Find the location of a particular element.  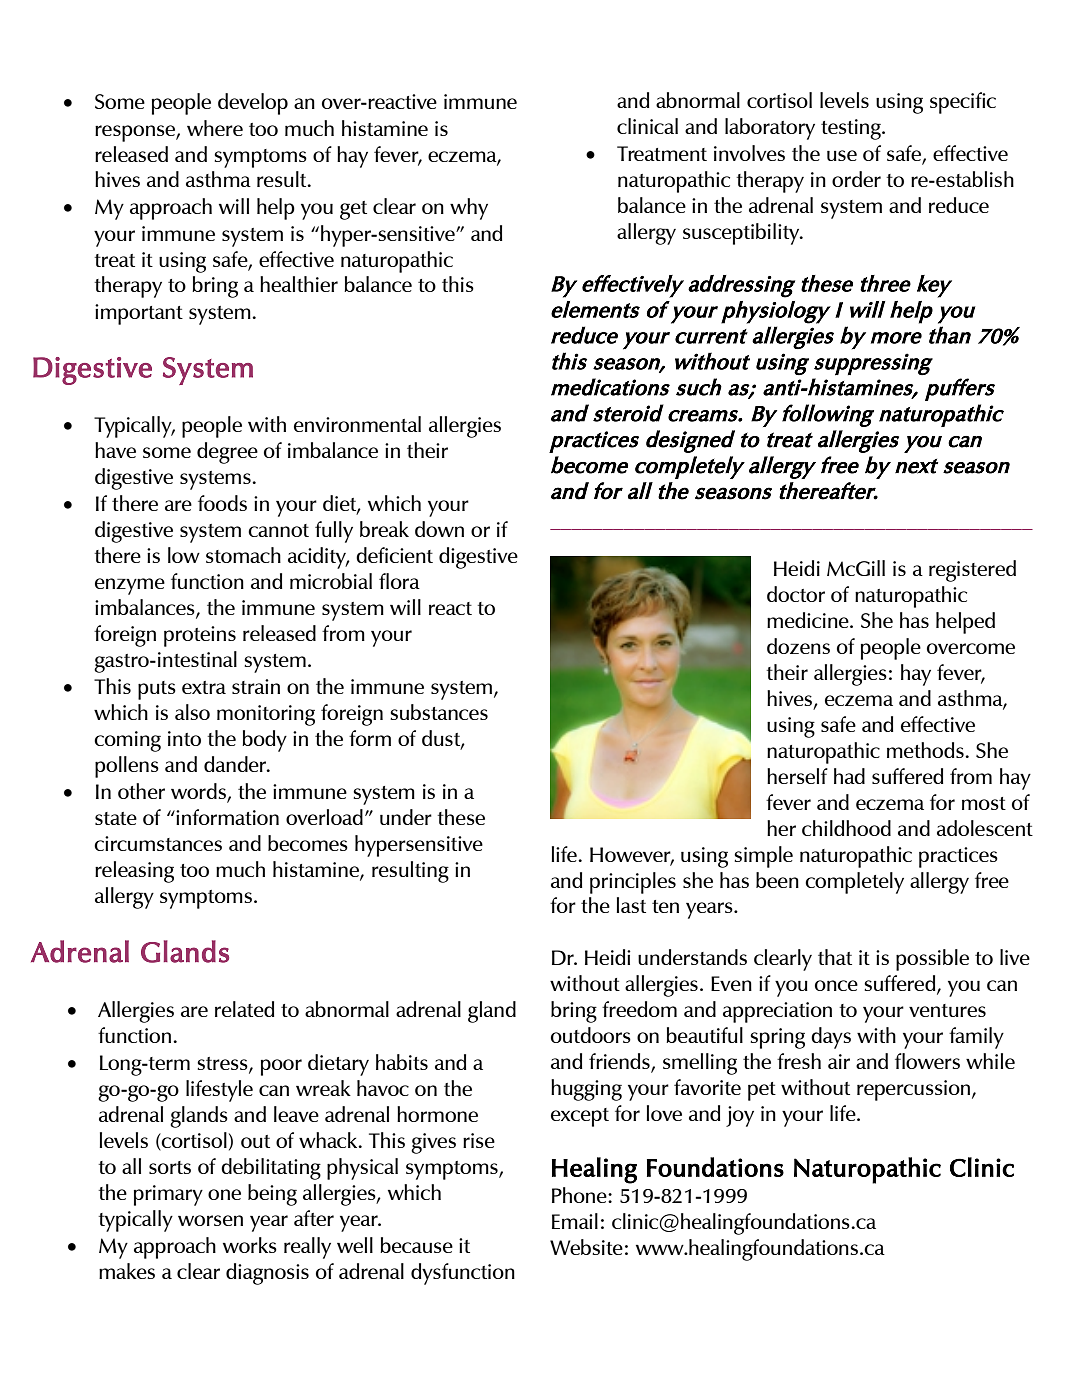

testing is located at coordinates (852, 129).
